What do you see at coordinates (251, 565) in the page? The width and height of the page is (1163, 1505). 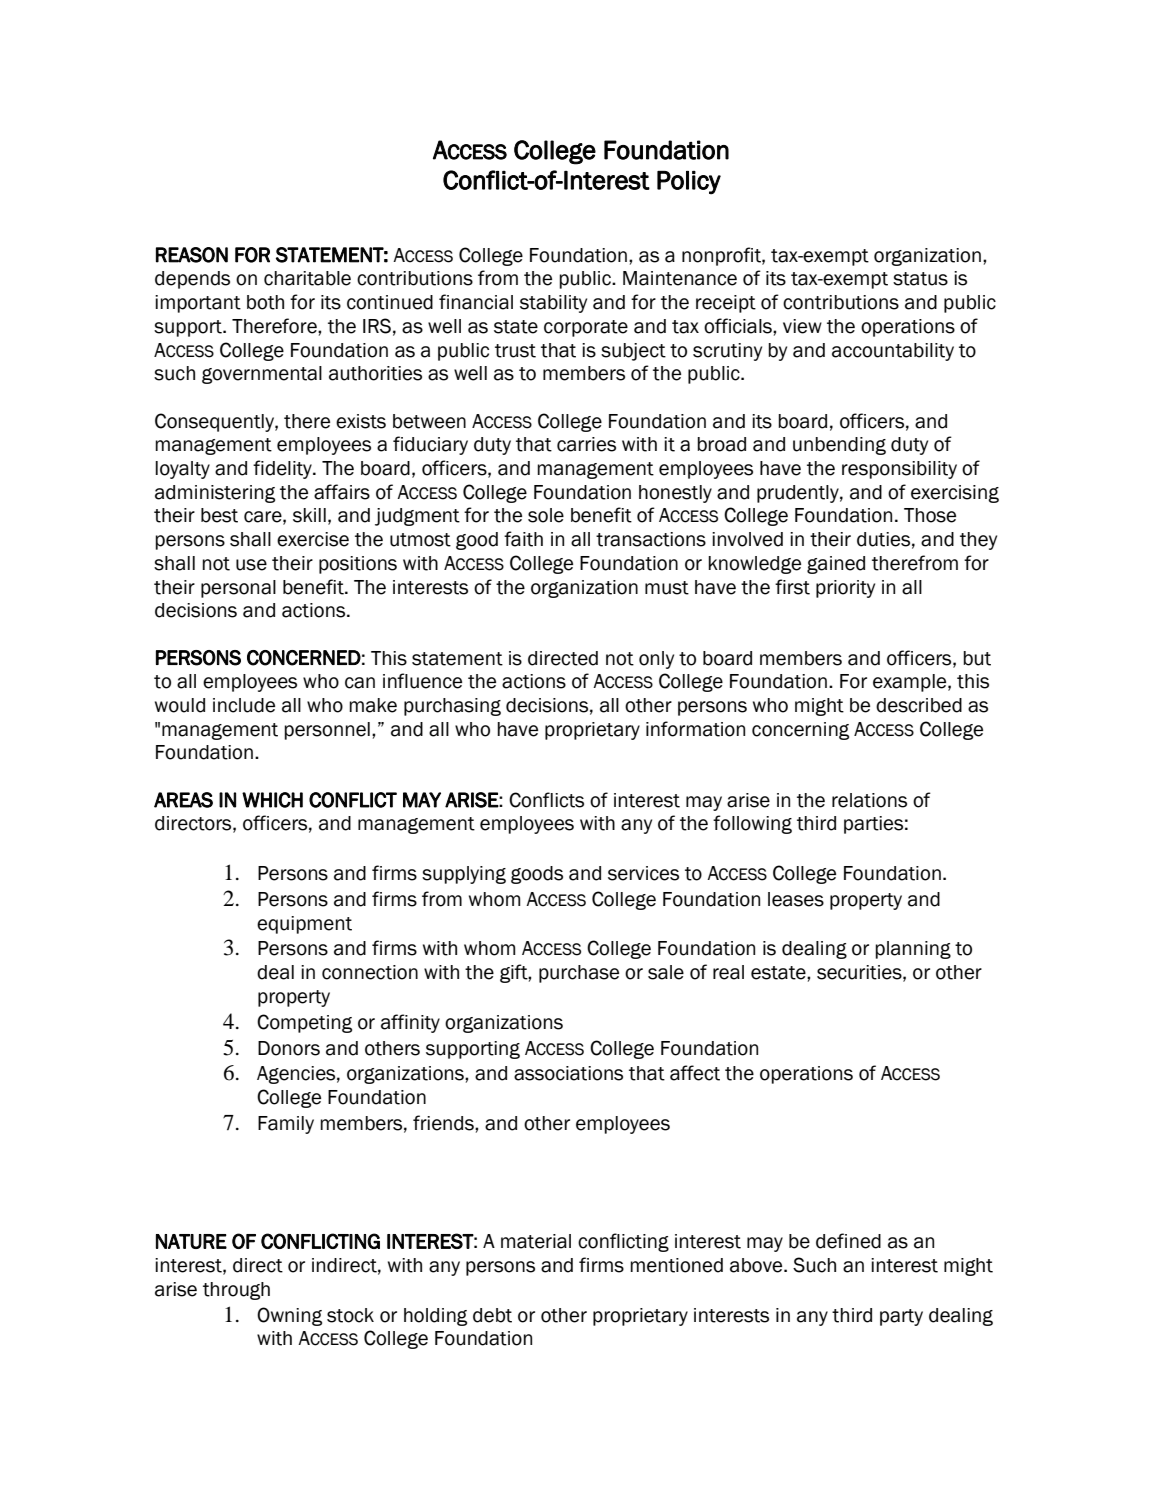 I see `use` at bounding box center [251, 565].
